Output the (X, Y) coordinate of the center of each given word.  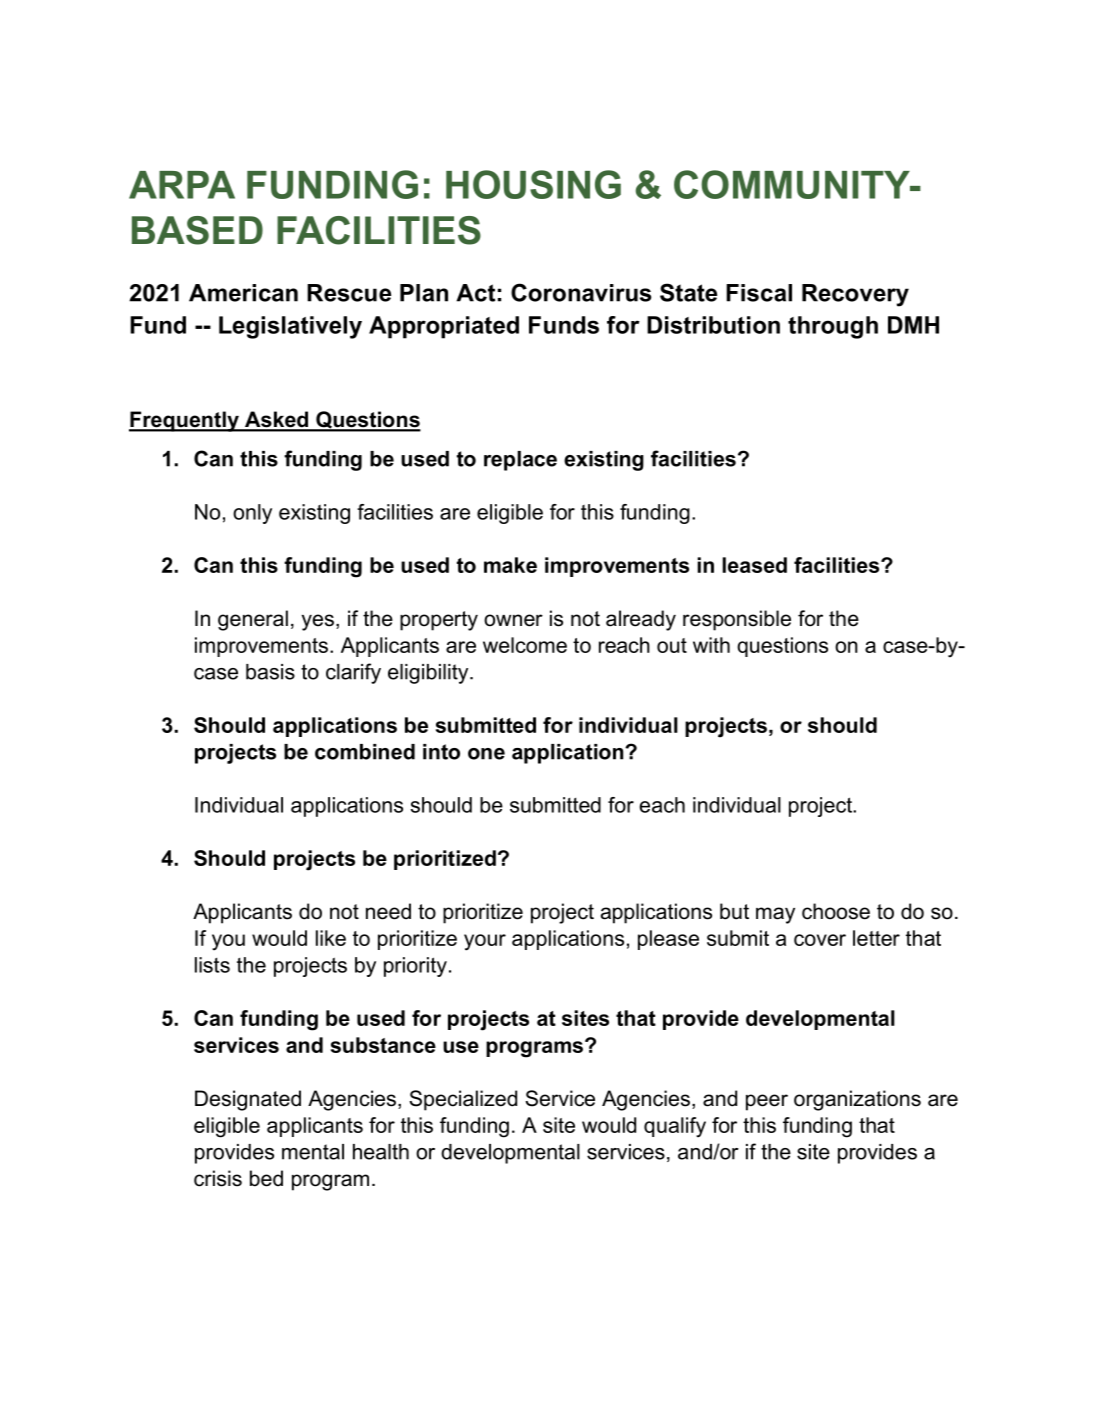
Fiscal (759, 293)
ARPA (182, 185)
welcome (525, 645)
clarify (353, 673)
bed (266, 1178)
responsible (737, 620)
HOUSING (533, 184)
